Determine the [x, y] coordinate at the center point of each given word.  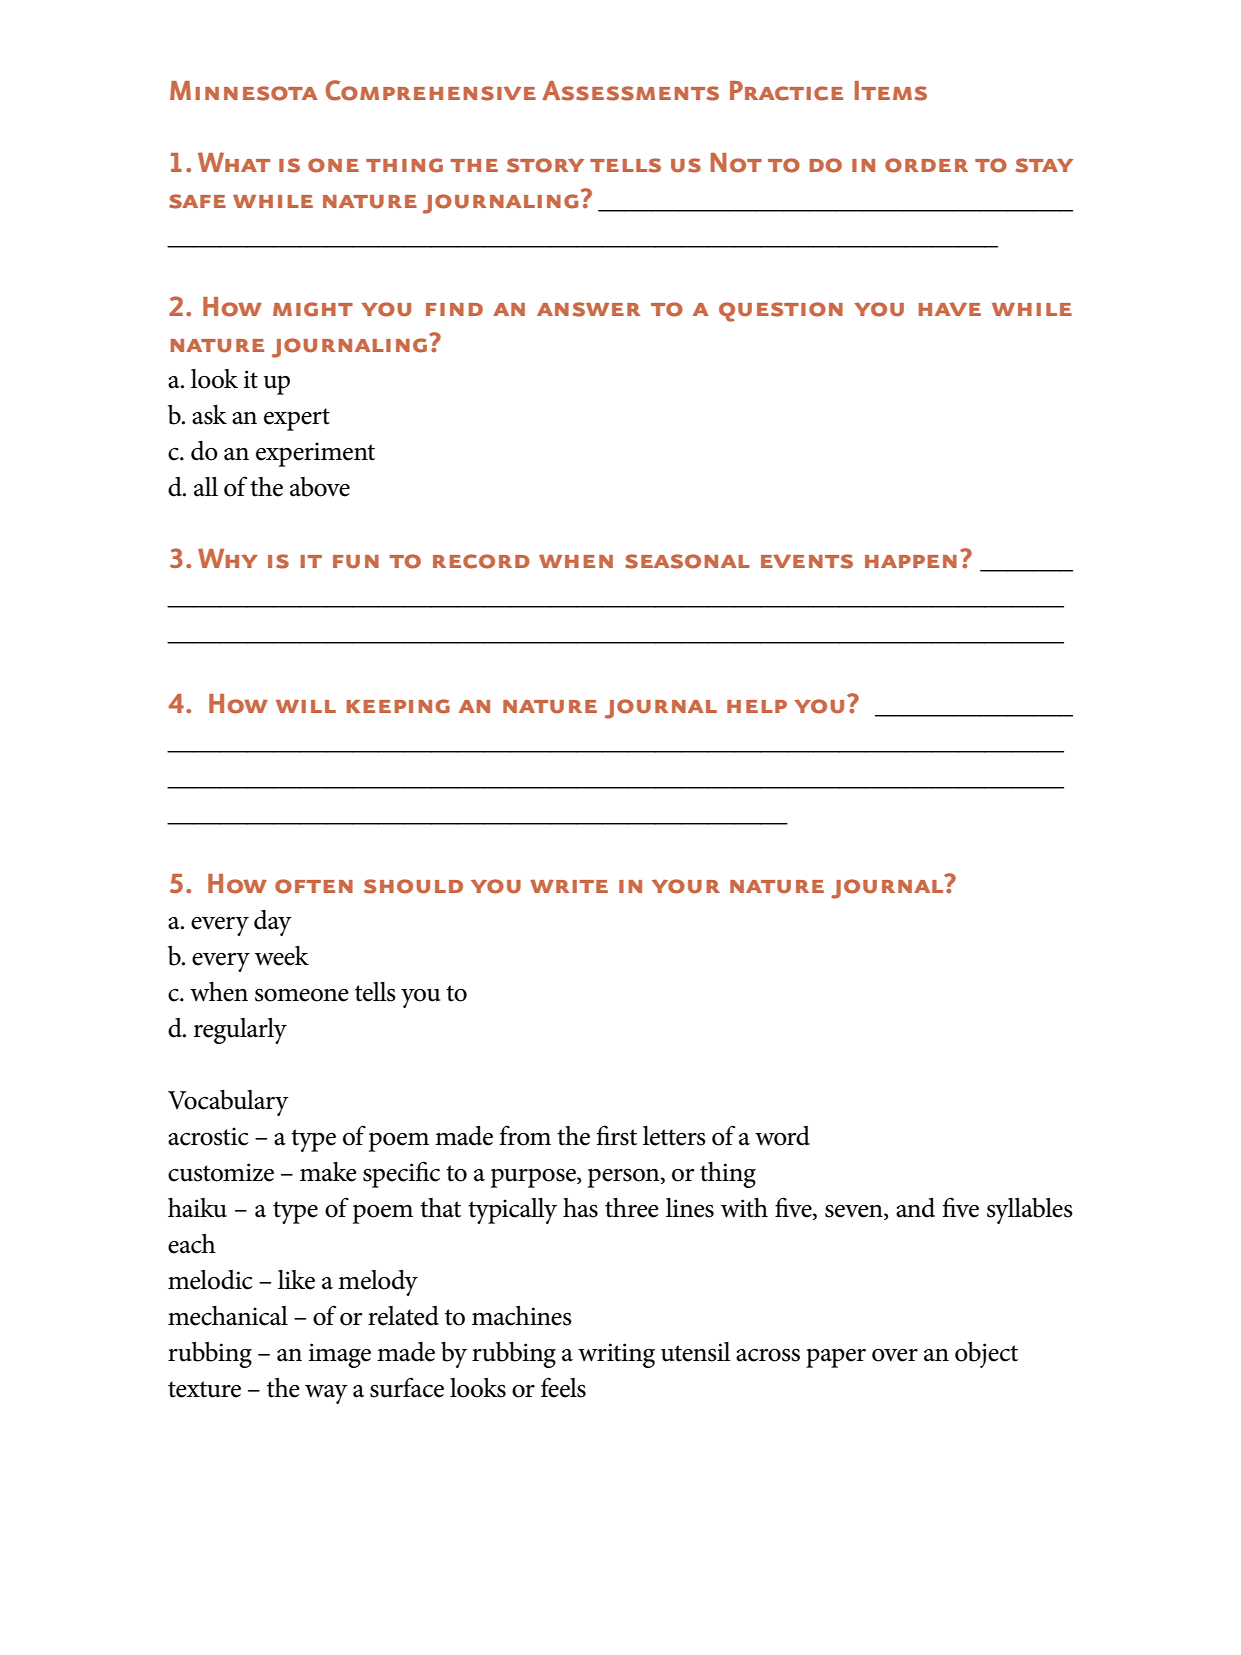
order [926, 165]
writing [616, 1355]
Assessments [630, 91]
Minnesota [244, 91]
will [306, 706]
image [340, 1355]
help [757, 706]
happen [911, 561]
